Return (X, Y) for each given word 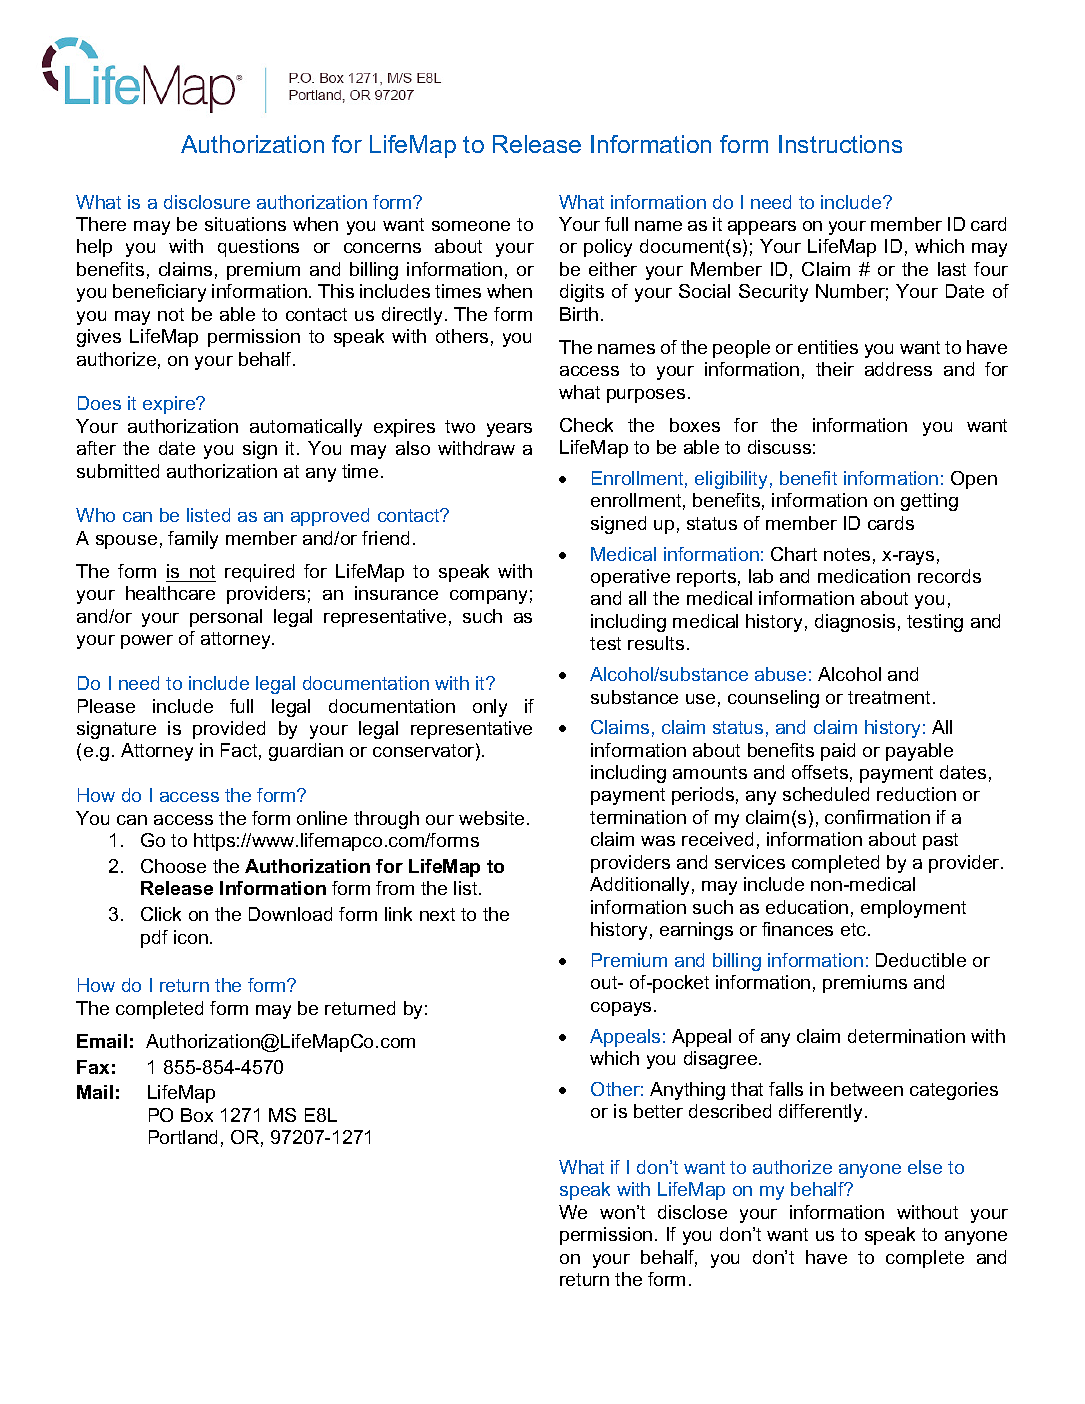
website (491, 818)
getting (929, 502)
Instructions (840, 144)
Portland (183, 1137)
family (193, 540)
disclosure (207, 202)
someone (471, 226)
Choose (173, 866)
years (509, 430)
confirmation (877, 817)
